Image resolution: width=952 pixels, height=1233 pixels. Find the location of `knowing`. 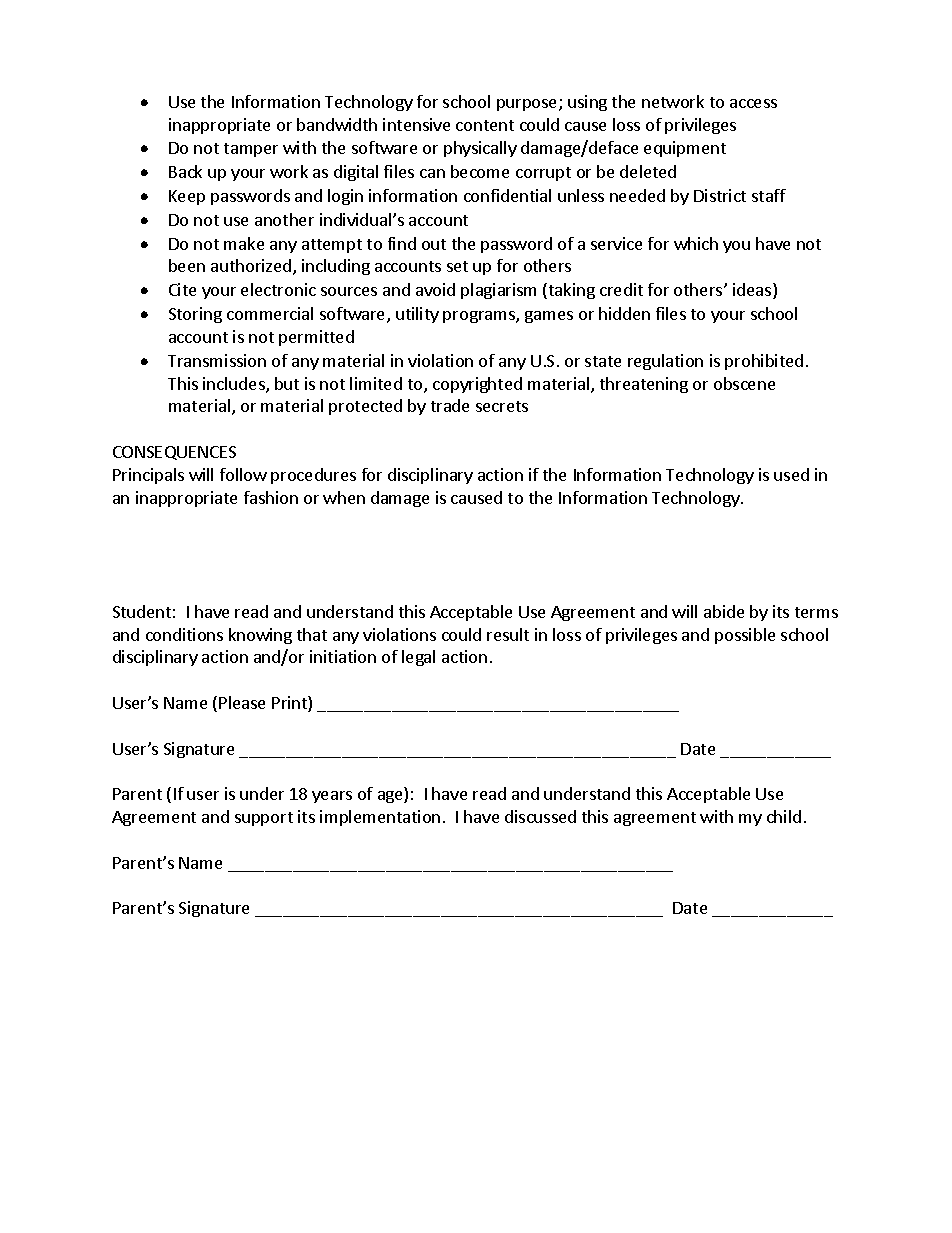

knowing is located at coordinates (260, 636).
